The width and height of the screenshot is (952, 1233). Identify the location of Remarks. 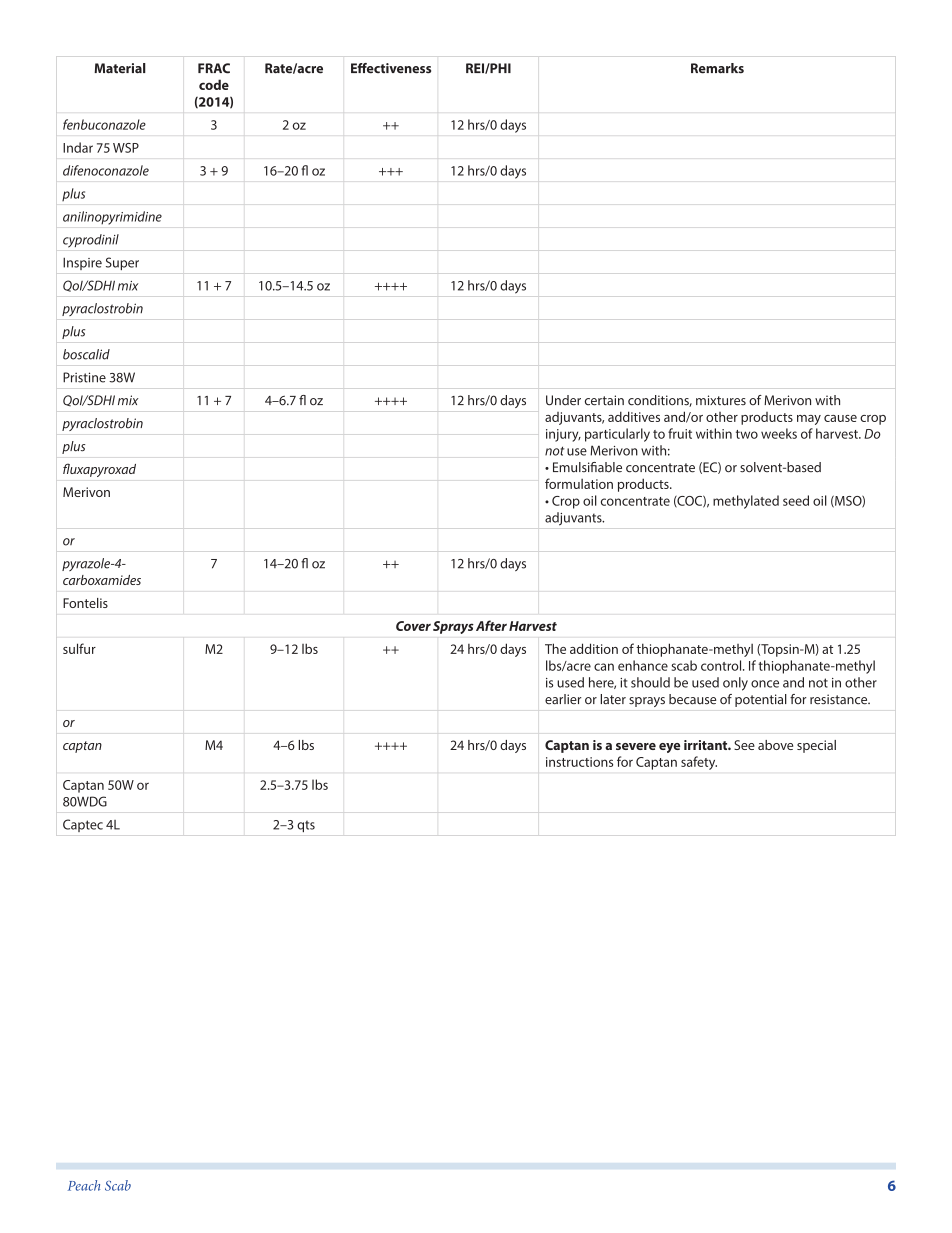
(717, 68).
